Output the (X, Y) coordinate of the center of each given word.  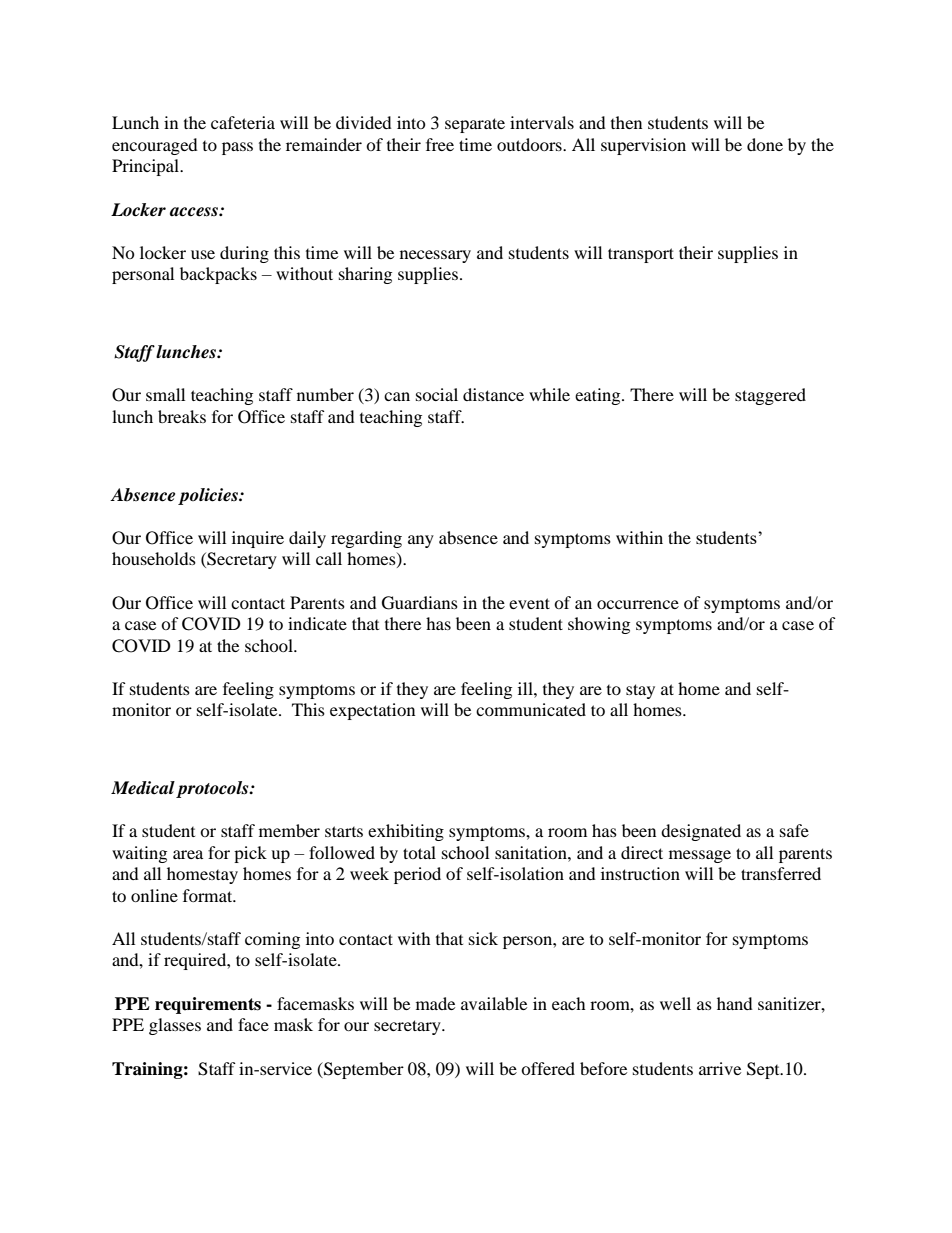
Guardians (420, 603)
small (165, 394)
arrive (720, 1068)
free (440, 144)
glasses (175, 1026)
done (765, 144)
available (494, 1003)
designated (701, 832)
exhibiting (406, 832)
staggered (770, 396)
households (154, 558)
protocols (213, 789)
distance (493, 394)
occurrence (638, 604)
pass (237, 148)
